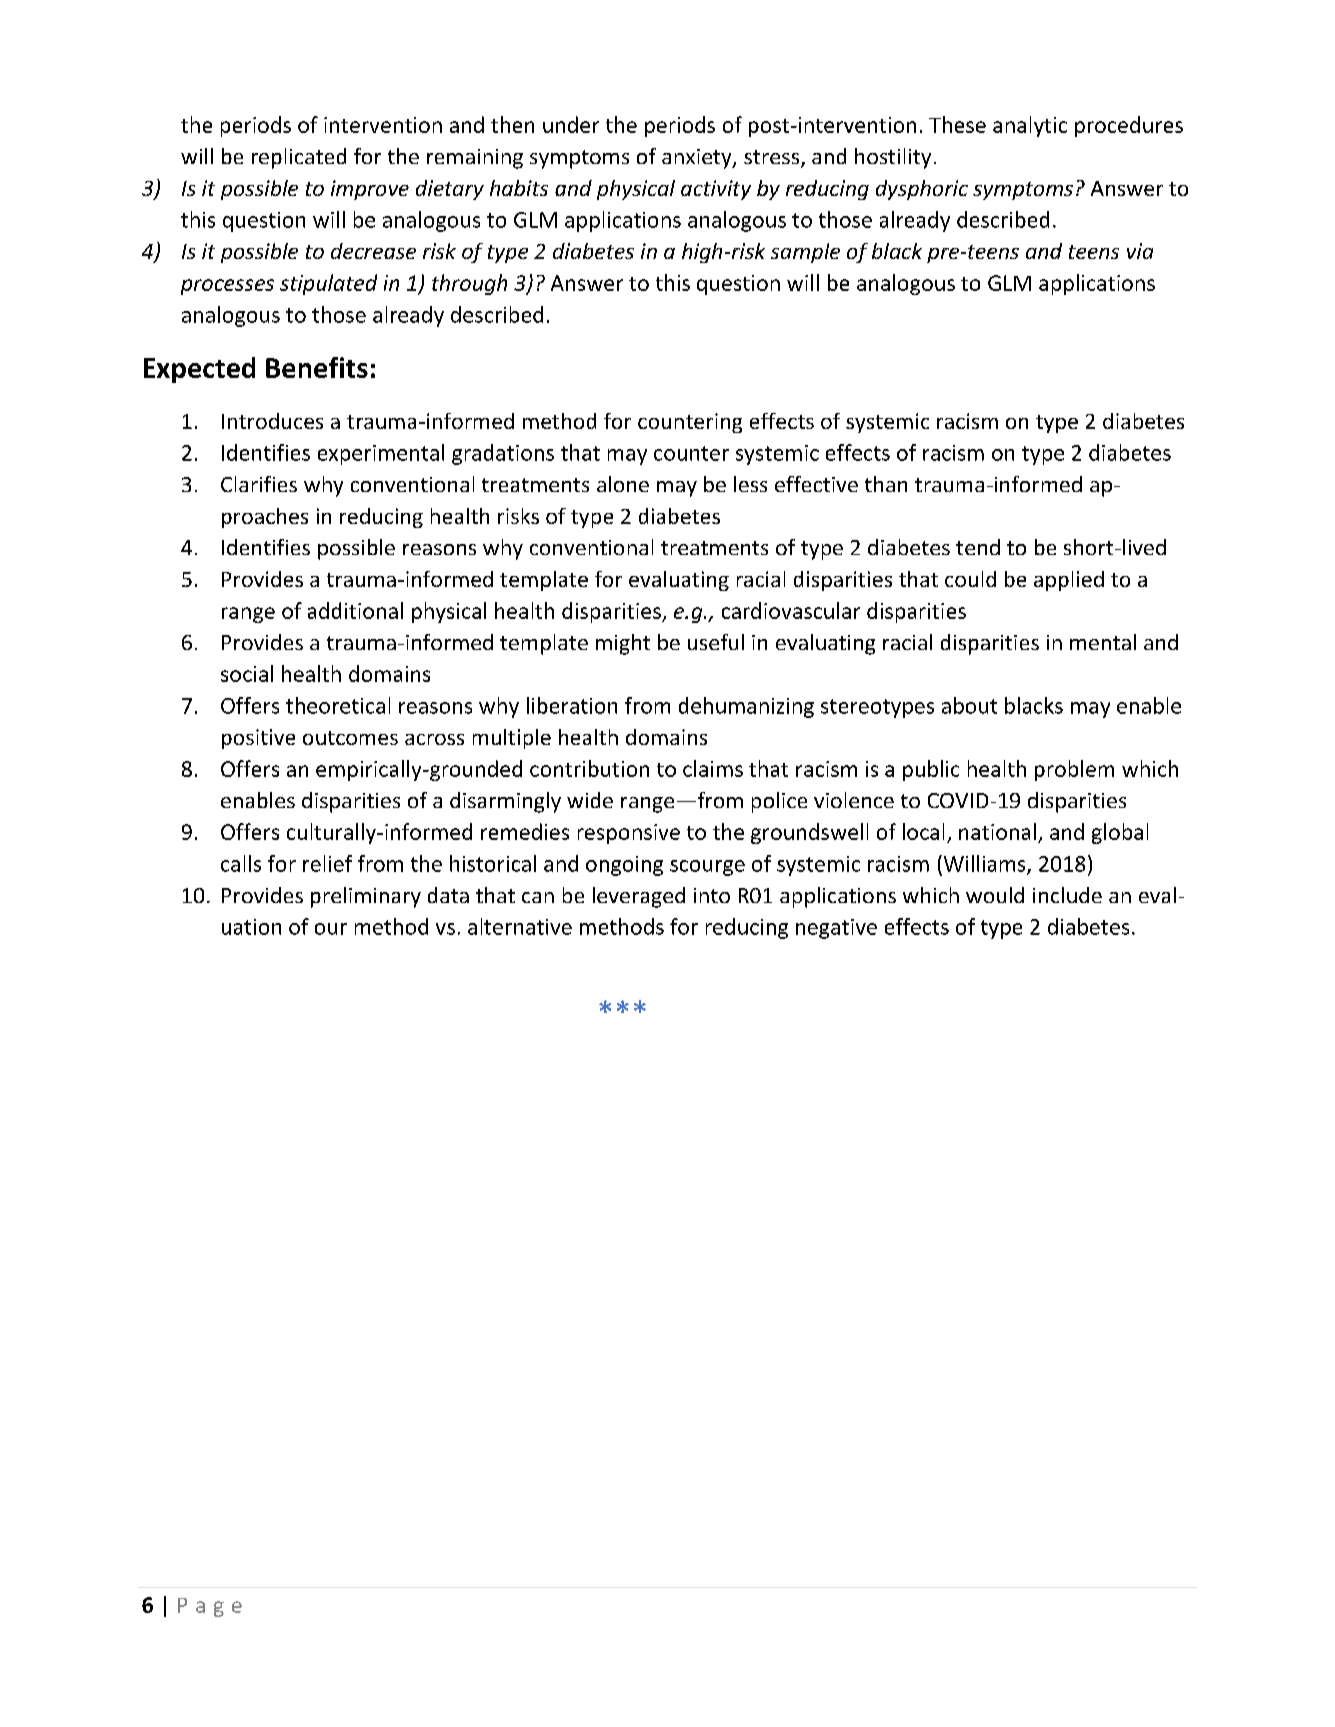  Describe the element at coordinates (639, 897) in the image. I see `leveraged` at that location.
